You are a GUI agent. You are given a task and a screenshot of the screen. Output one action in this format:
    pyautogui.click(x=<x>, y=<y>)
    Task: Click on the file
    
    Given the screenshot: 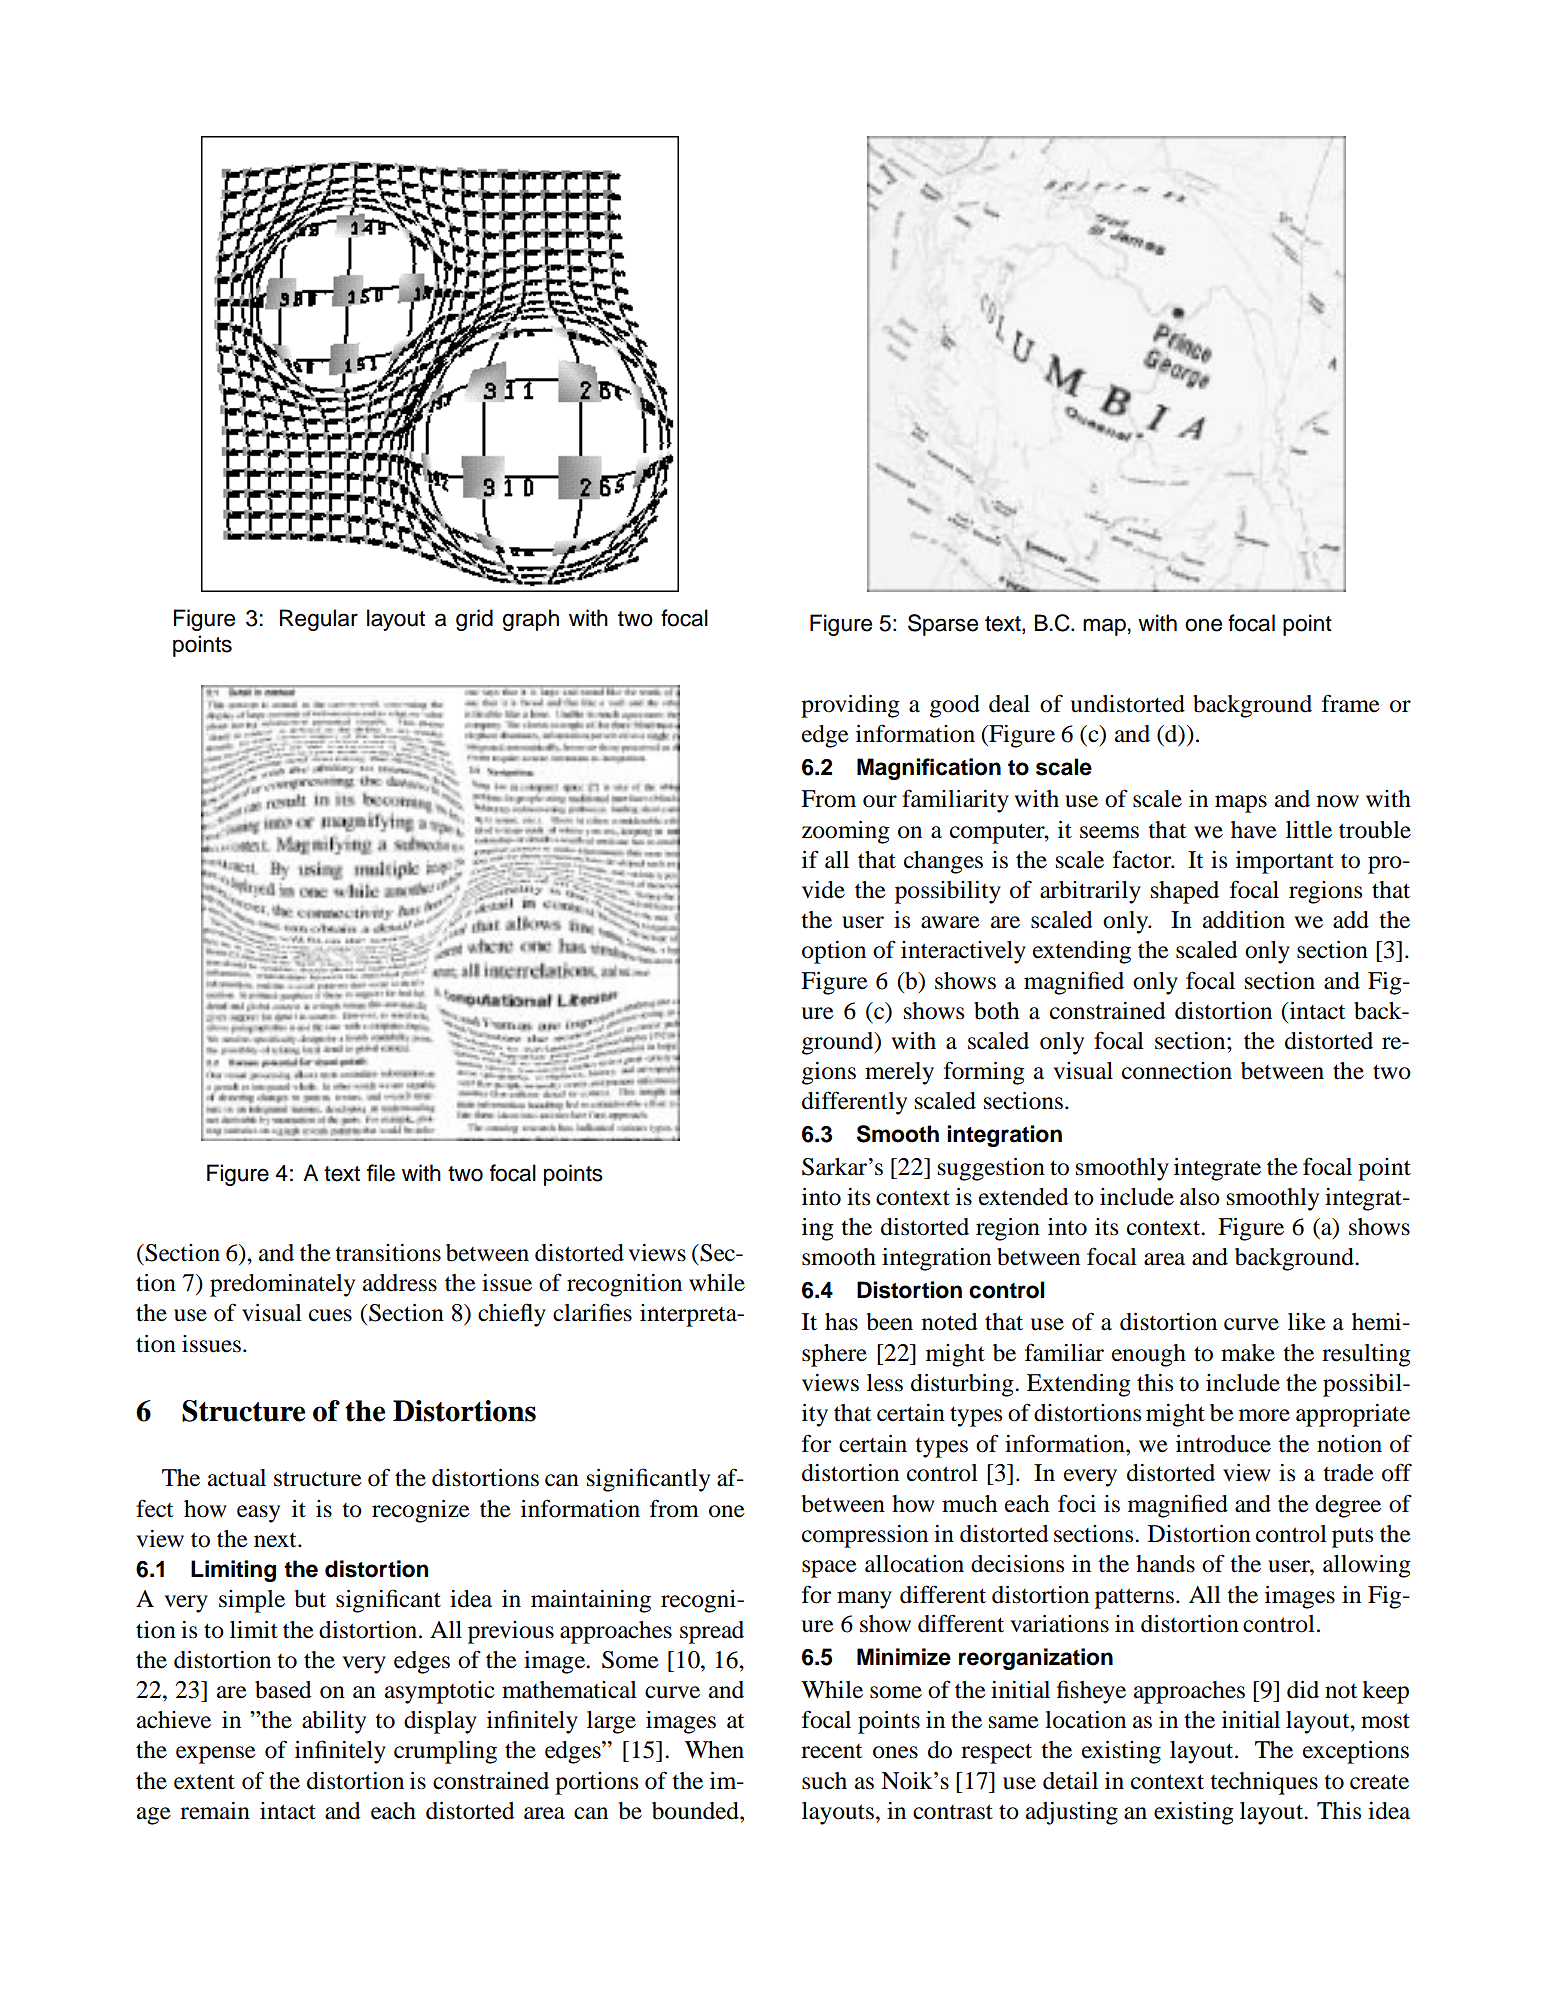 What is the action you would take?
    pyautogui.click(x=381, y=1173)
